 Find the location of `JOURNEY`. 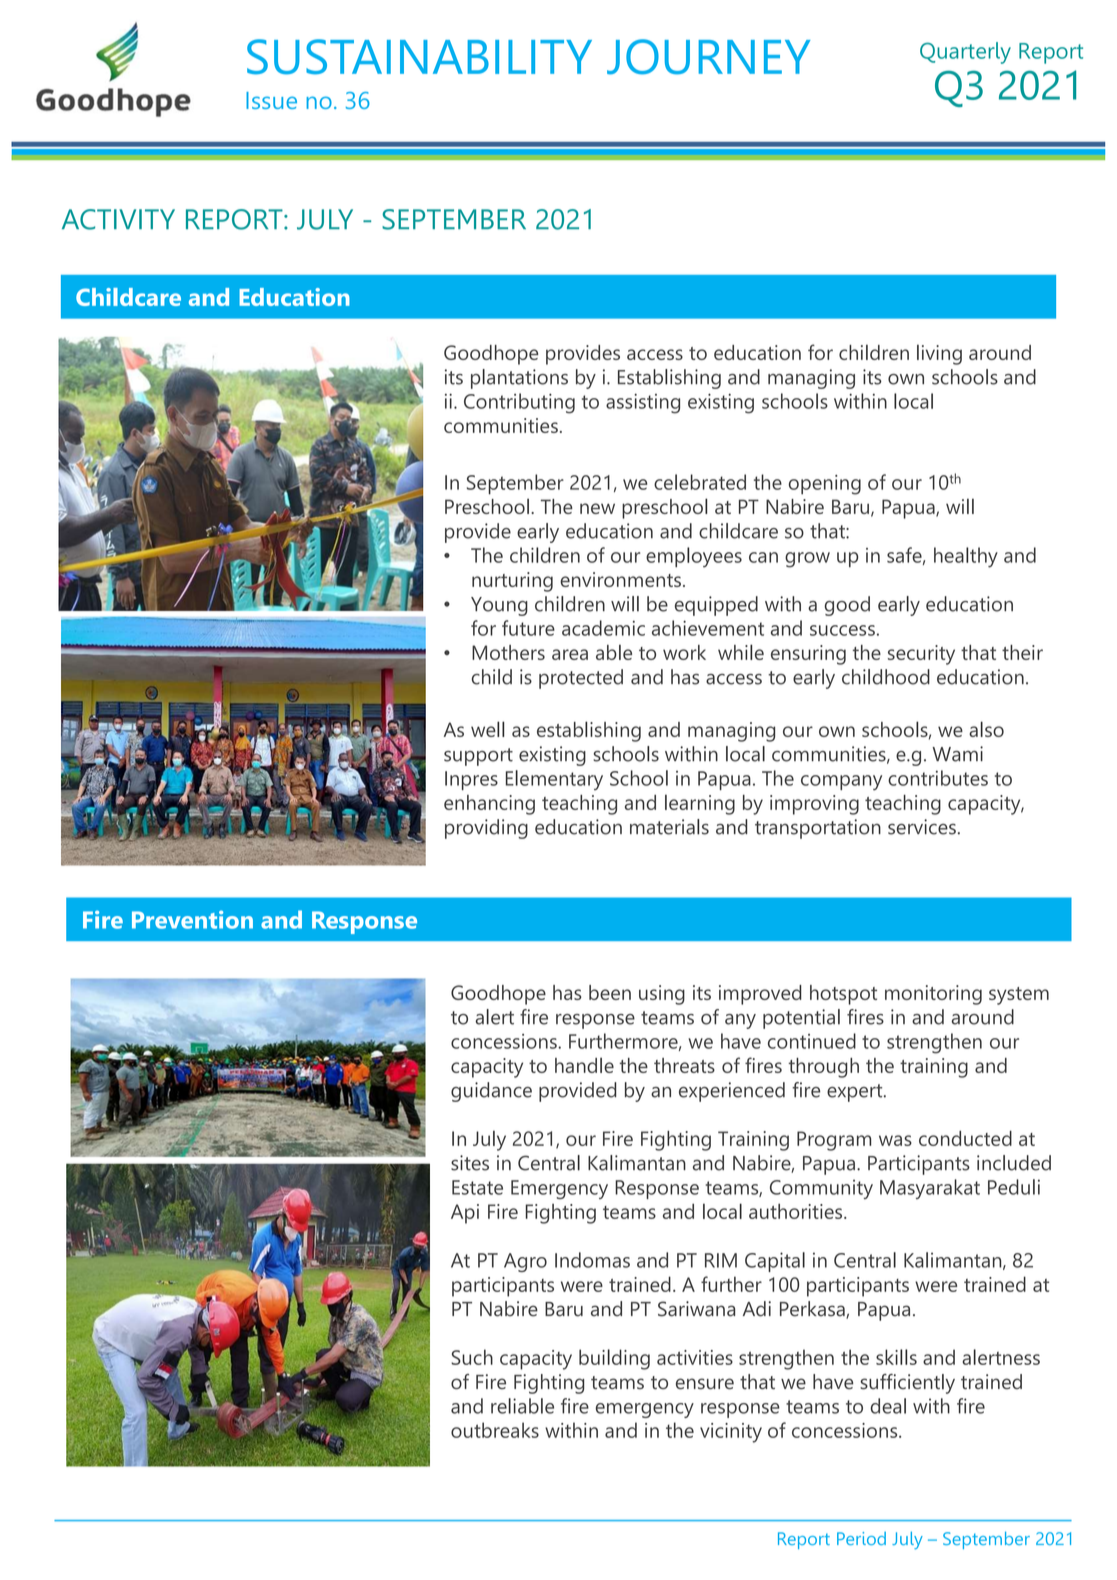

JOURNEY is located at coordinates (708, 57).
